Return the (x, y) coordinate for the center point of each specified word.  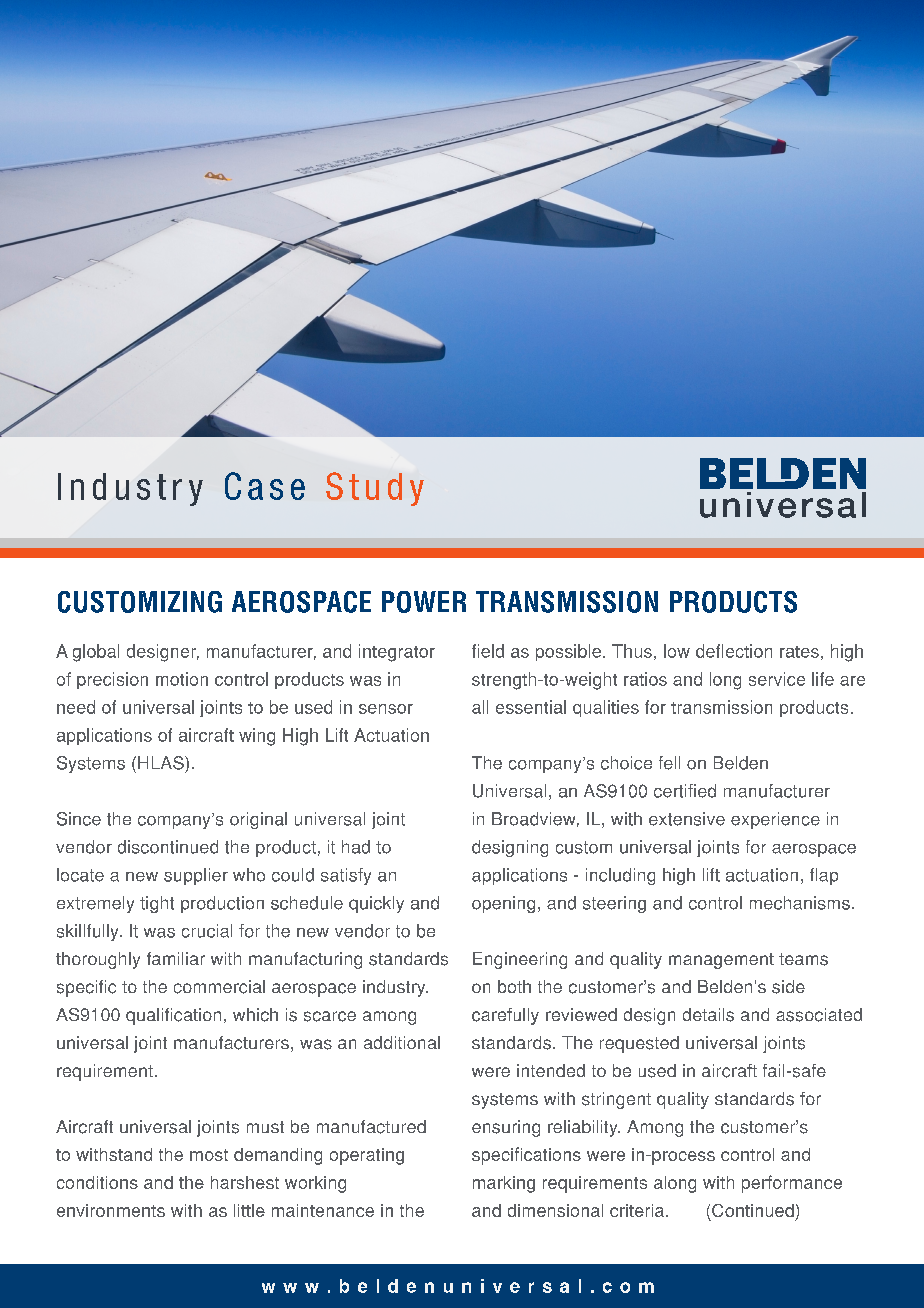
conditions (97, 1182)
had (356, 847)
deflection (734, 651)
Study (375, 489)
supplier (196, 876)
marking (504, 1184)
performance (792, 1184)
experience (775, 820)
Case (265, 486)
